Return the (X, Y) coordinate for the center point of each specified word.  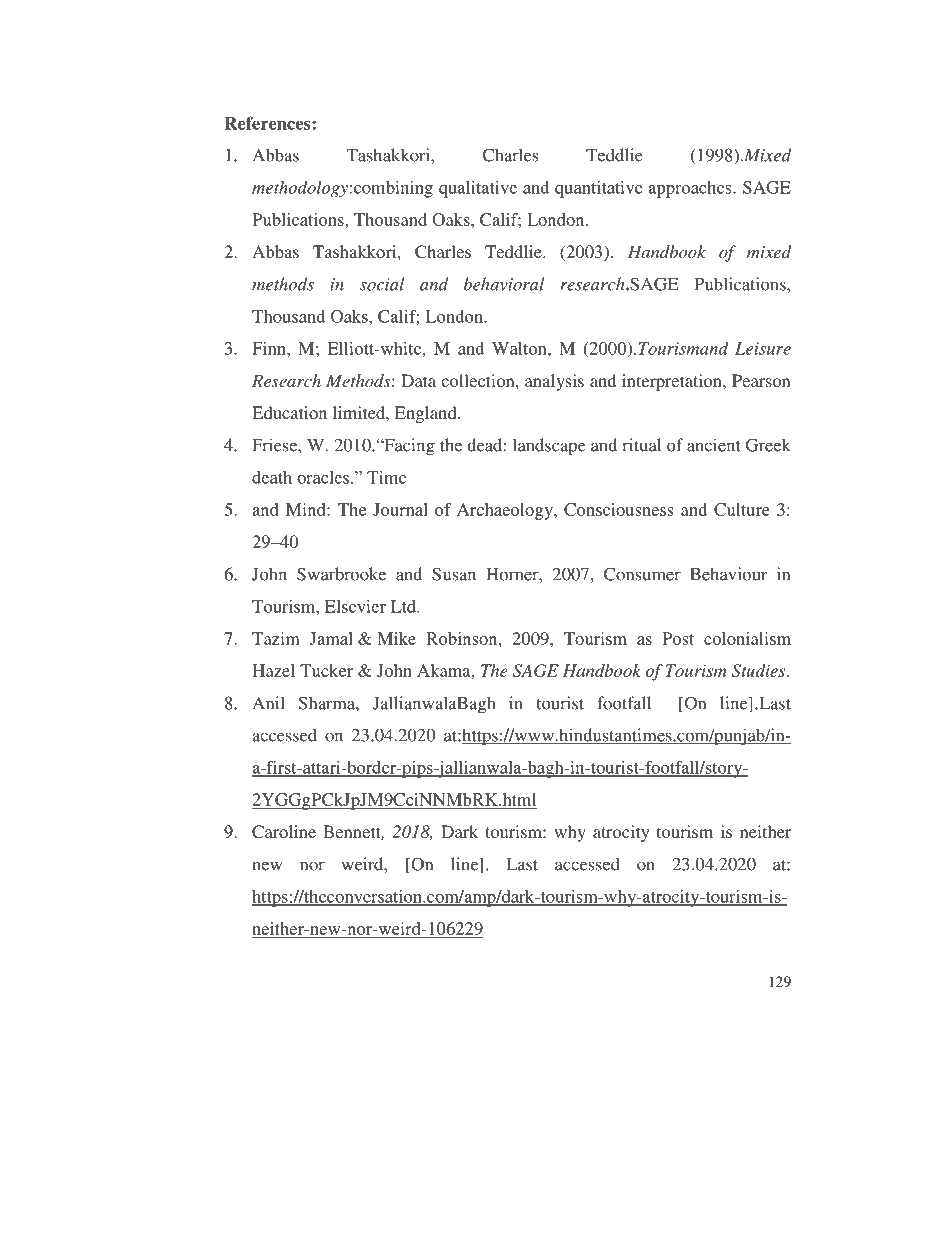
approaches (691, 189)
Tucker (326, 670)
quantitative (599, 189)
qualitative (478, 189)
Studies (760, 670)
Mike (396, 638)
